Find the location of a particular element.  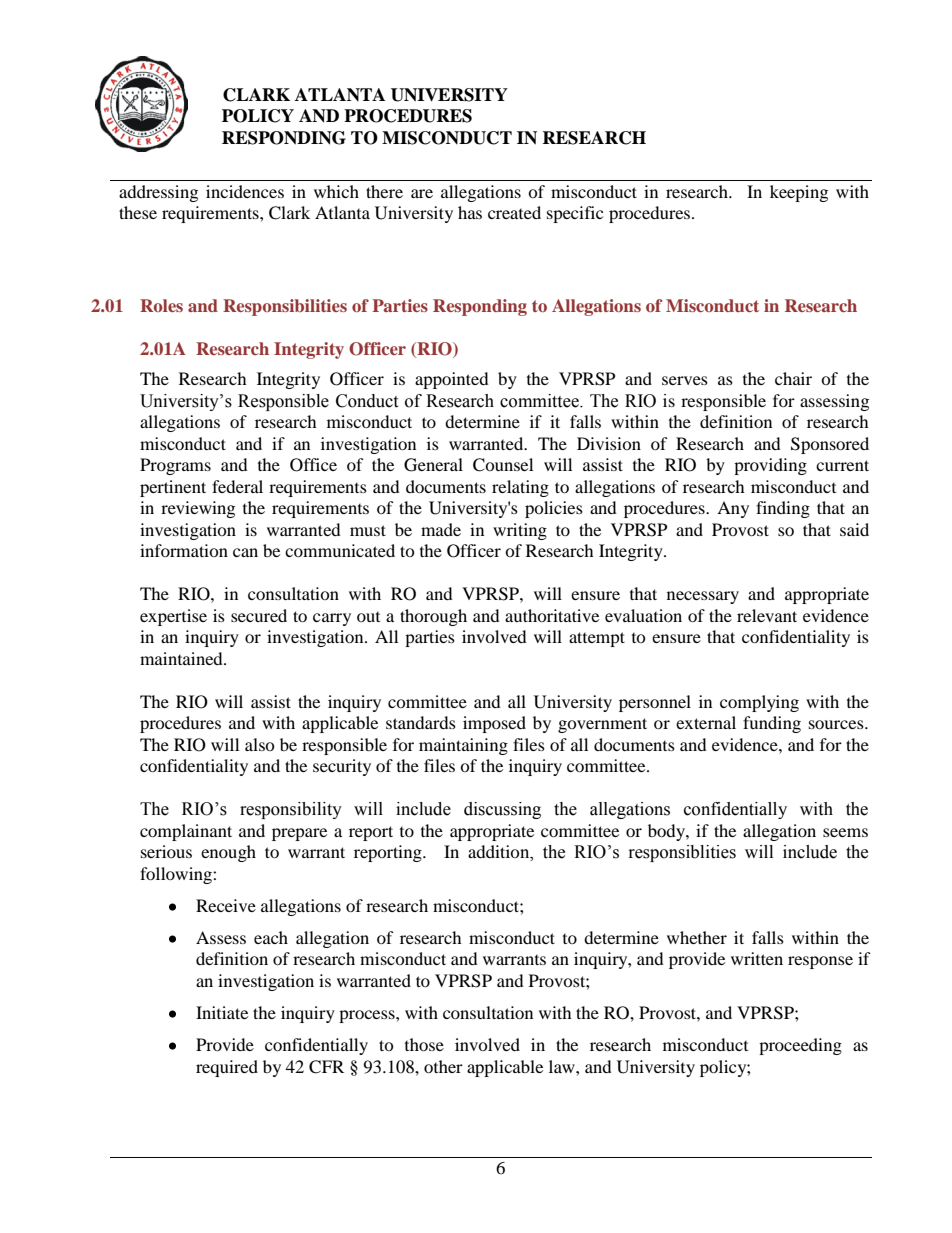

incidences is located at coordinates (245, 191).
